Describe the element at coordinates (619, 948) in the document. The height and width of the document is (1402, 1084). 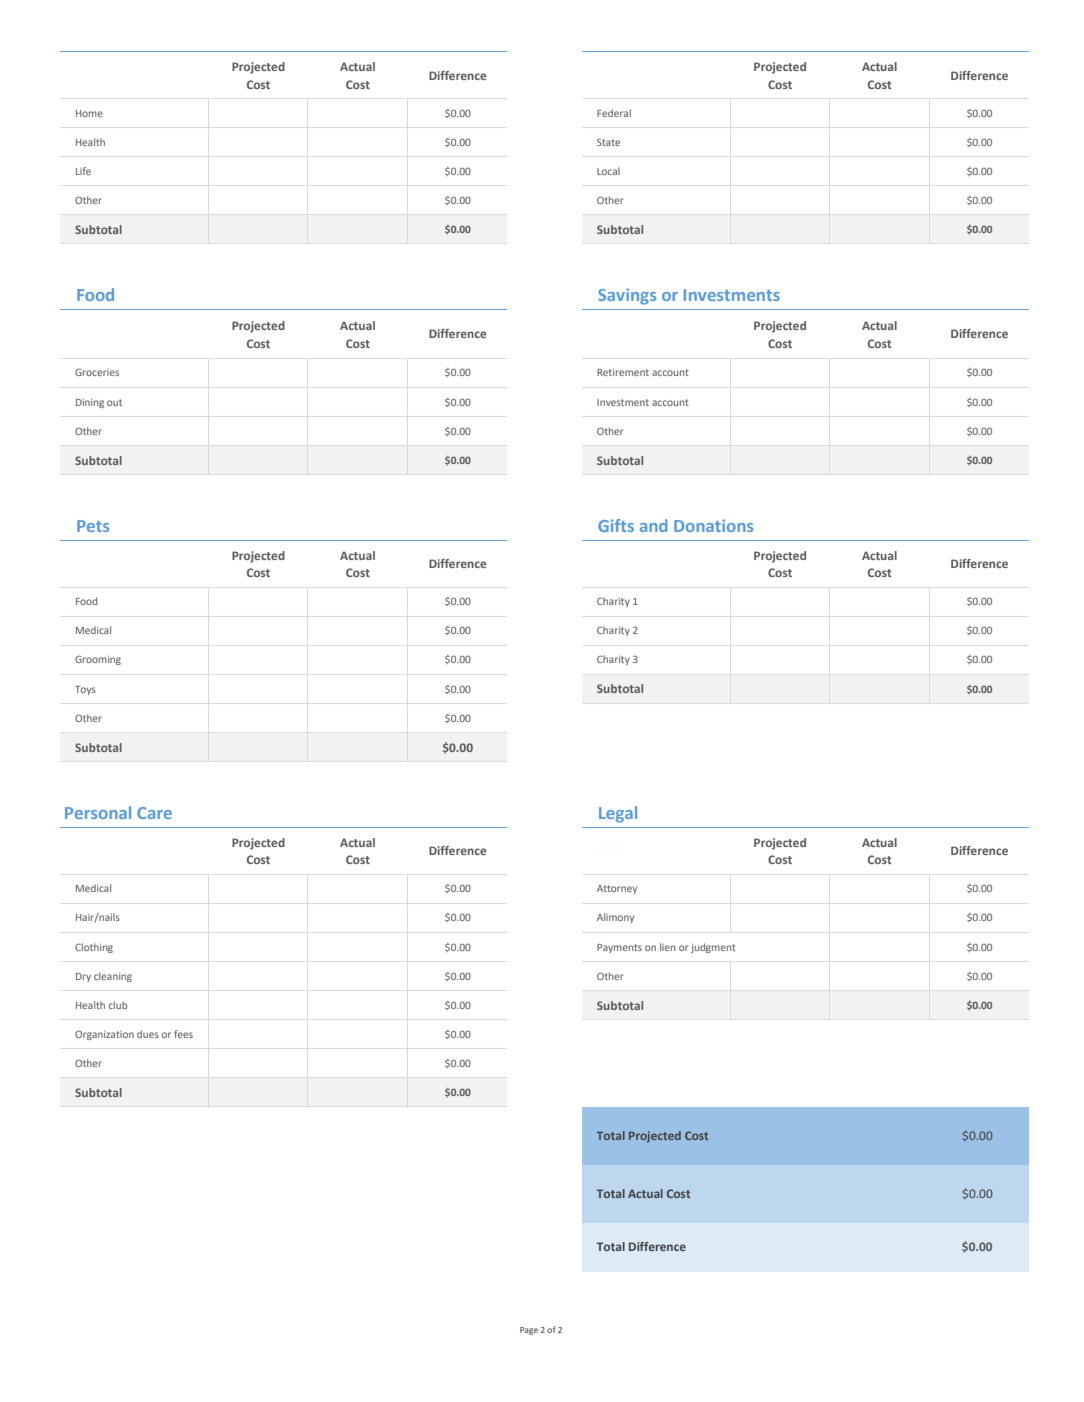
I see `Payments` at that location.
